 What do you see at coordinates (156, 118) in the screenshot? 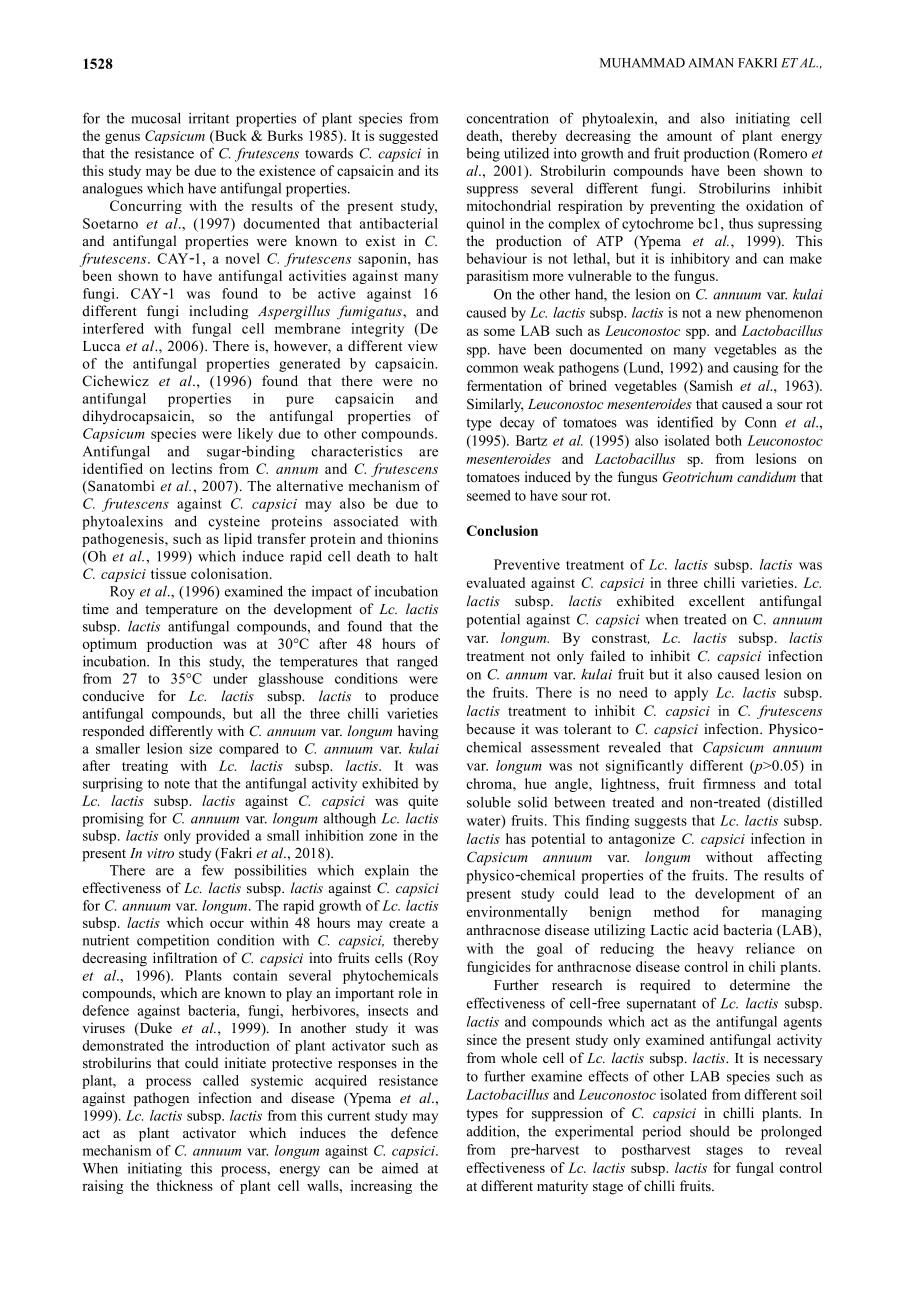
I see `mucosal` at bounding box center [156, 118].
